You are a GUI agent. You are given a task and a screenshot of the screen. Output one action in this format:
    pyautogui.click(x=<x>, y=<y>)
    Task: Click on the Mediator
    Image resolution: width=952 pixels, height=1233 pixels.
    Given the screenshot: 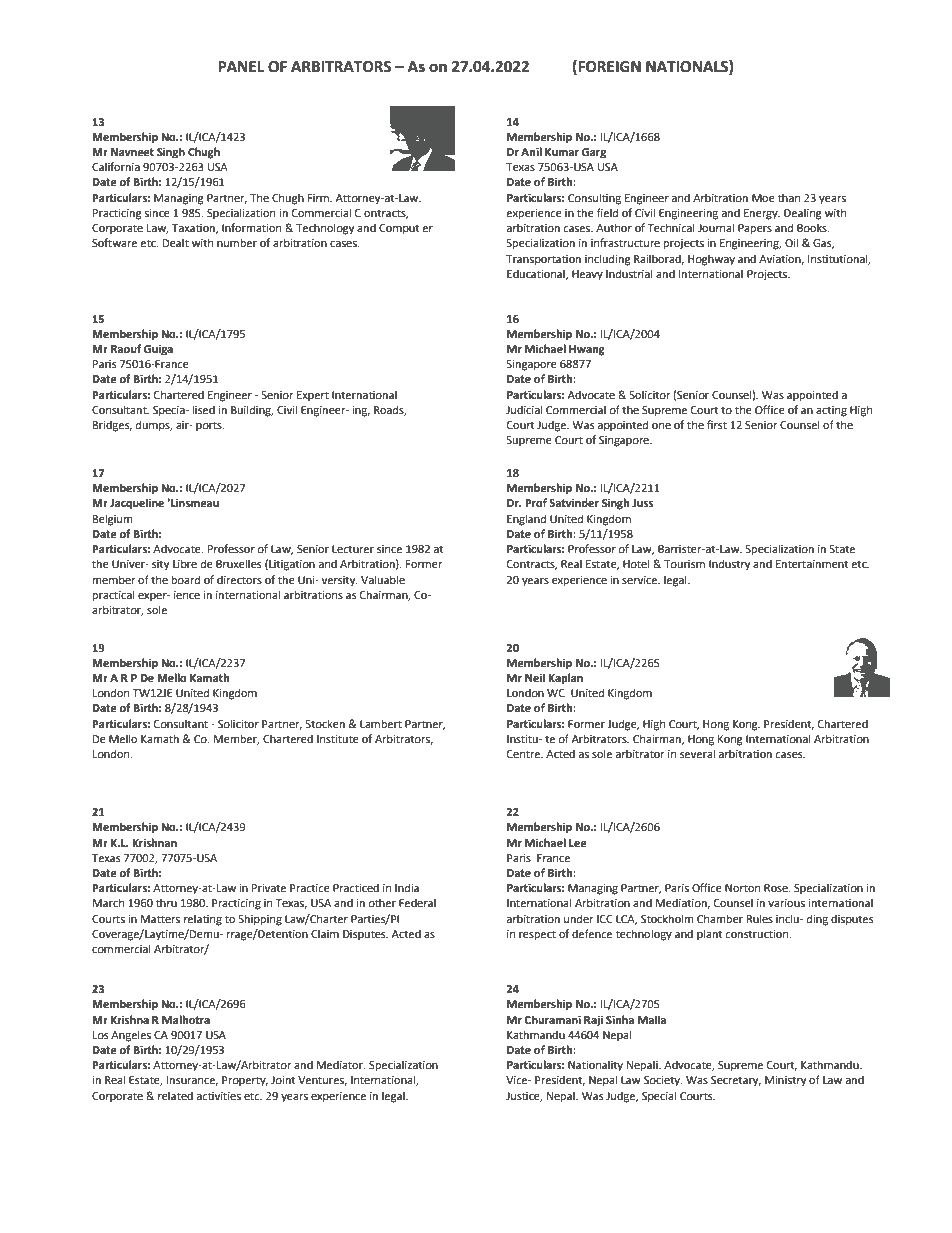 What is the action you would take?
    pyautogui.click(x=341, y=1065)
